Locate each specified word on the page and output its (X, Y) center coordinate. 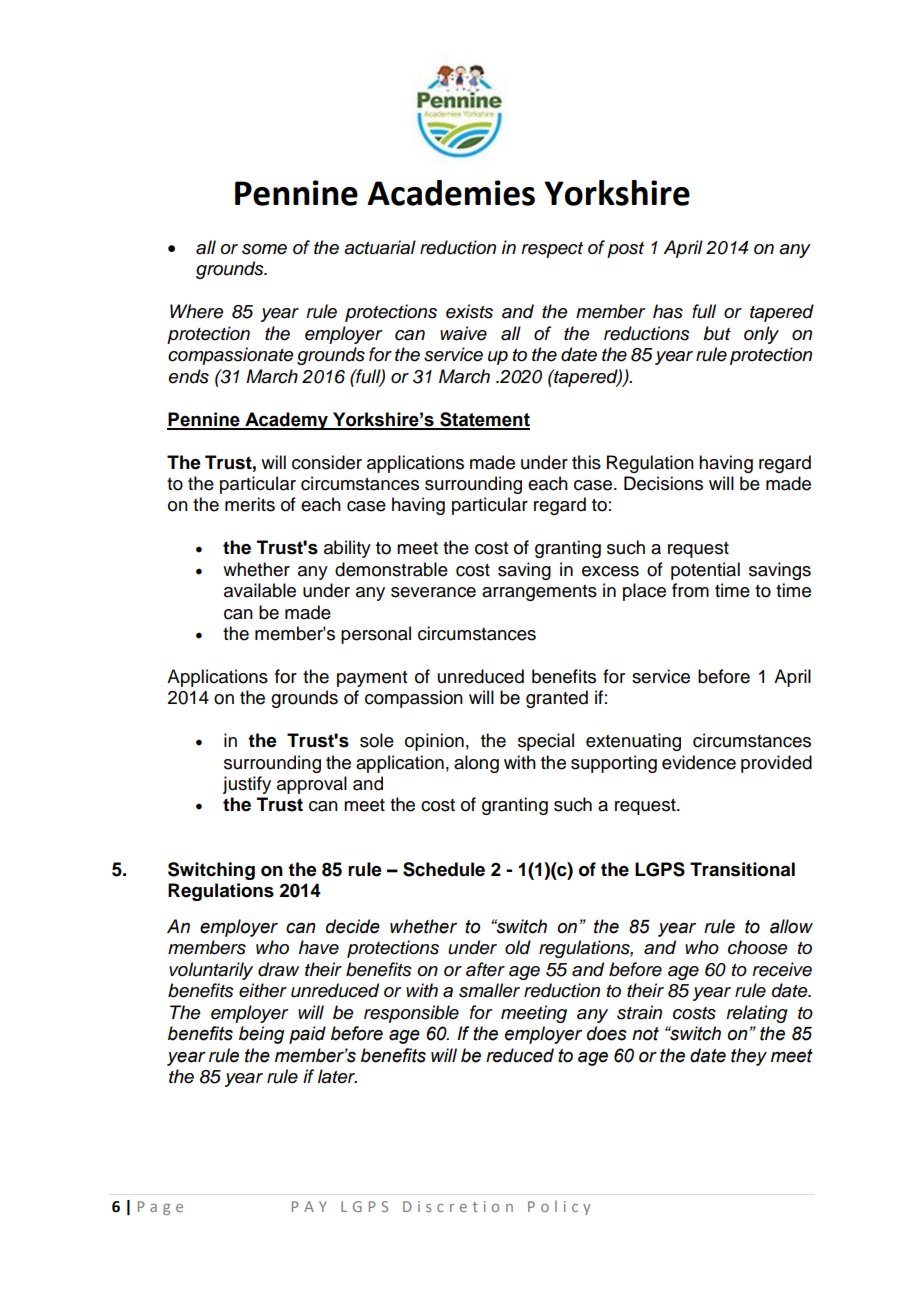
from (690, 590)
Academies (451, 193)
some (264, 249)
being (261, 1035)
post (625, 250)
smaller (489, 990)
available (260, 590)
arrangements (539, 593)
